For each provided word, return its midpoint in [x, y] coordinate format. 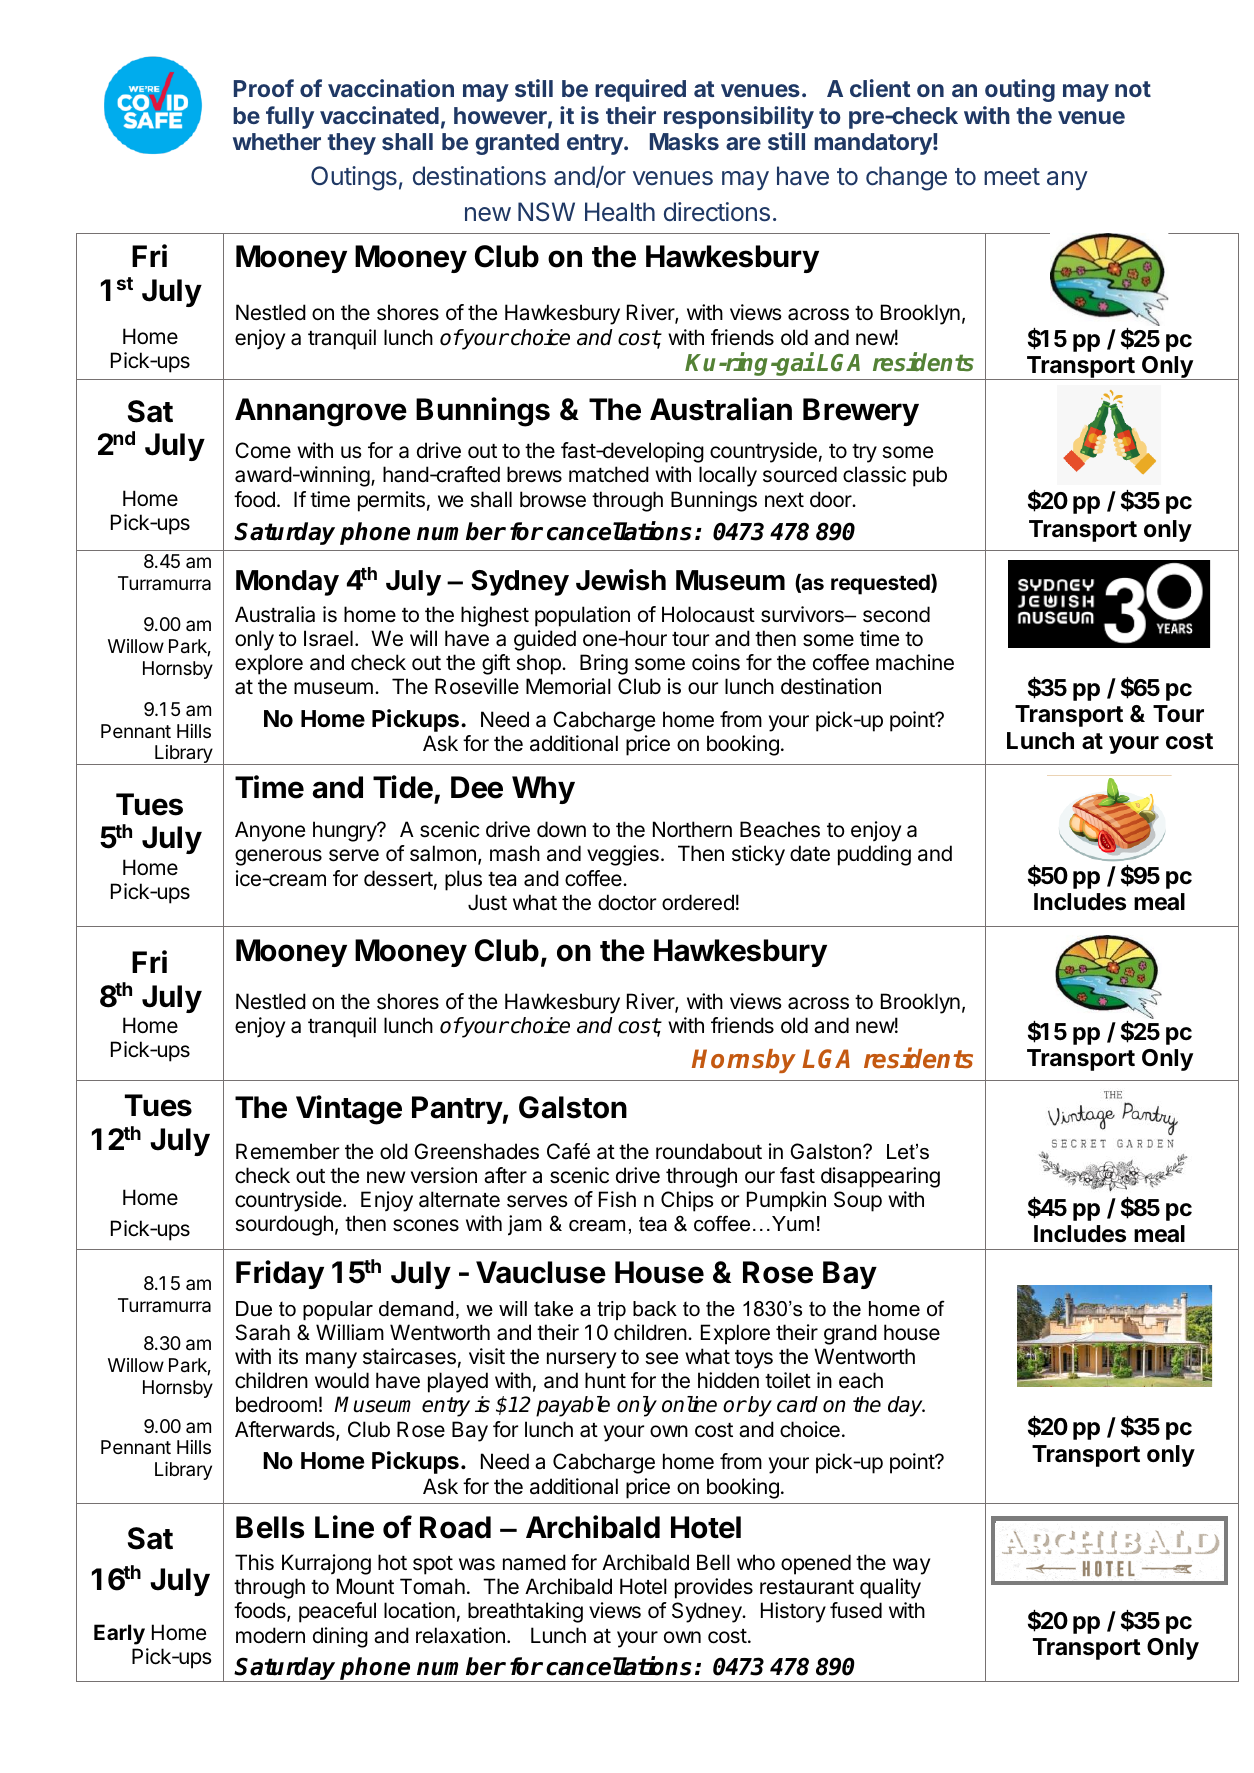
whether [277, 141]
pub [930, 476]
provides [714, 1588]
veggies [623, 855]
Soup [858, 1201]
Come [263, 450]
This [254, 1562]
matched [609, 474]
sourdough [284, 1225]
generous [278, 857]
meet [1012, 177]
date [810, 853]
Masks [684, 141]
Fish [617, 1199]
